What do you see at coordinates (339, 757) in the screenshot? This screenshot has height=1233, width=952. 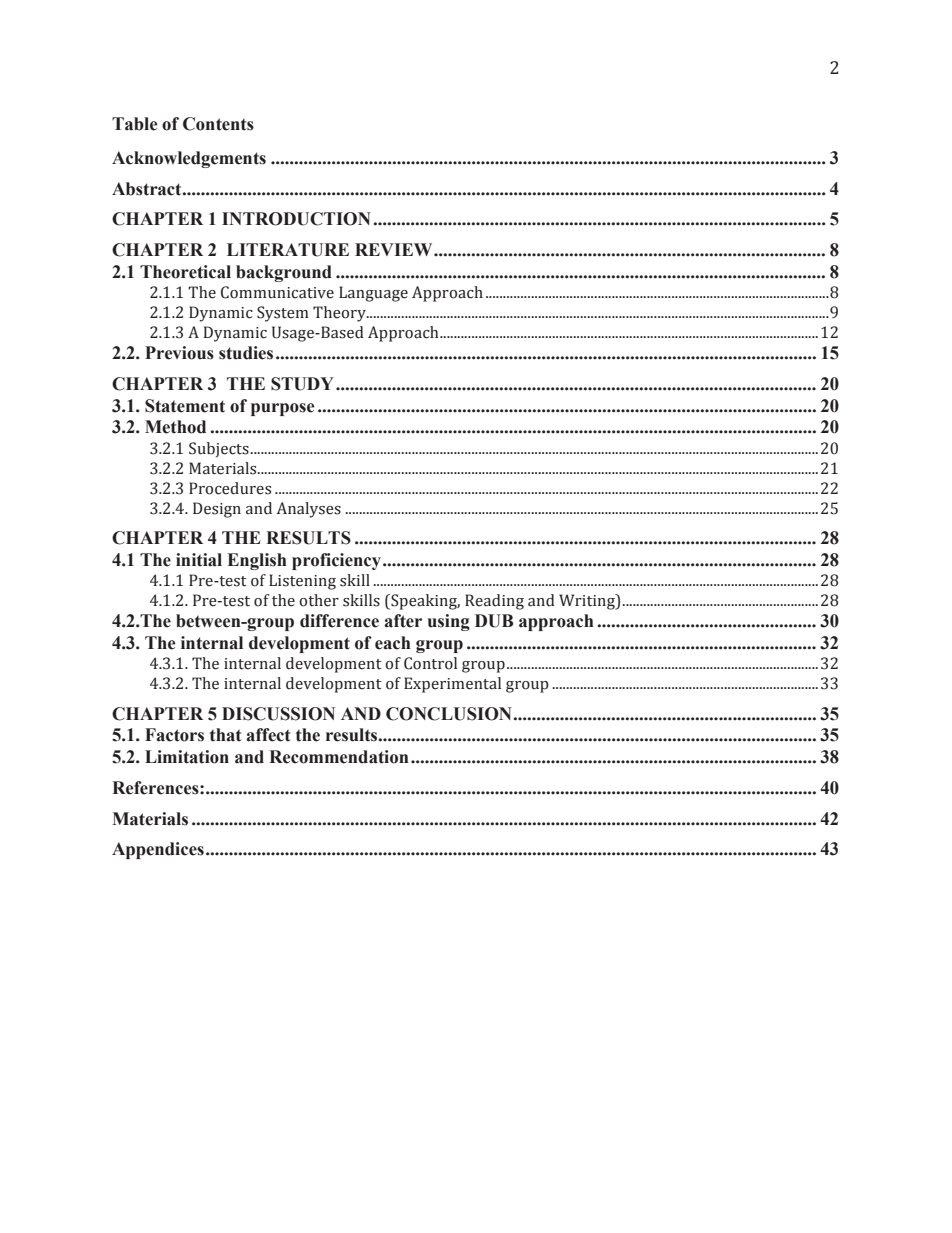 I see `Recommendation` at bounding box center [339, 757].
